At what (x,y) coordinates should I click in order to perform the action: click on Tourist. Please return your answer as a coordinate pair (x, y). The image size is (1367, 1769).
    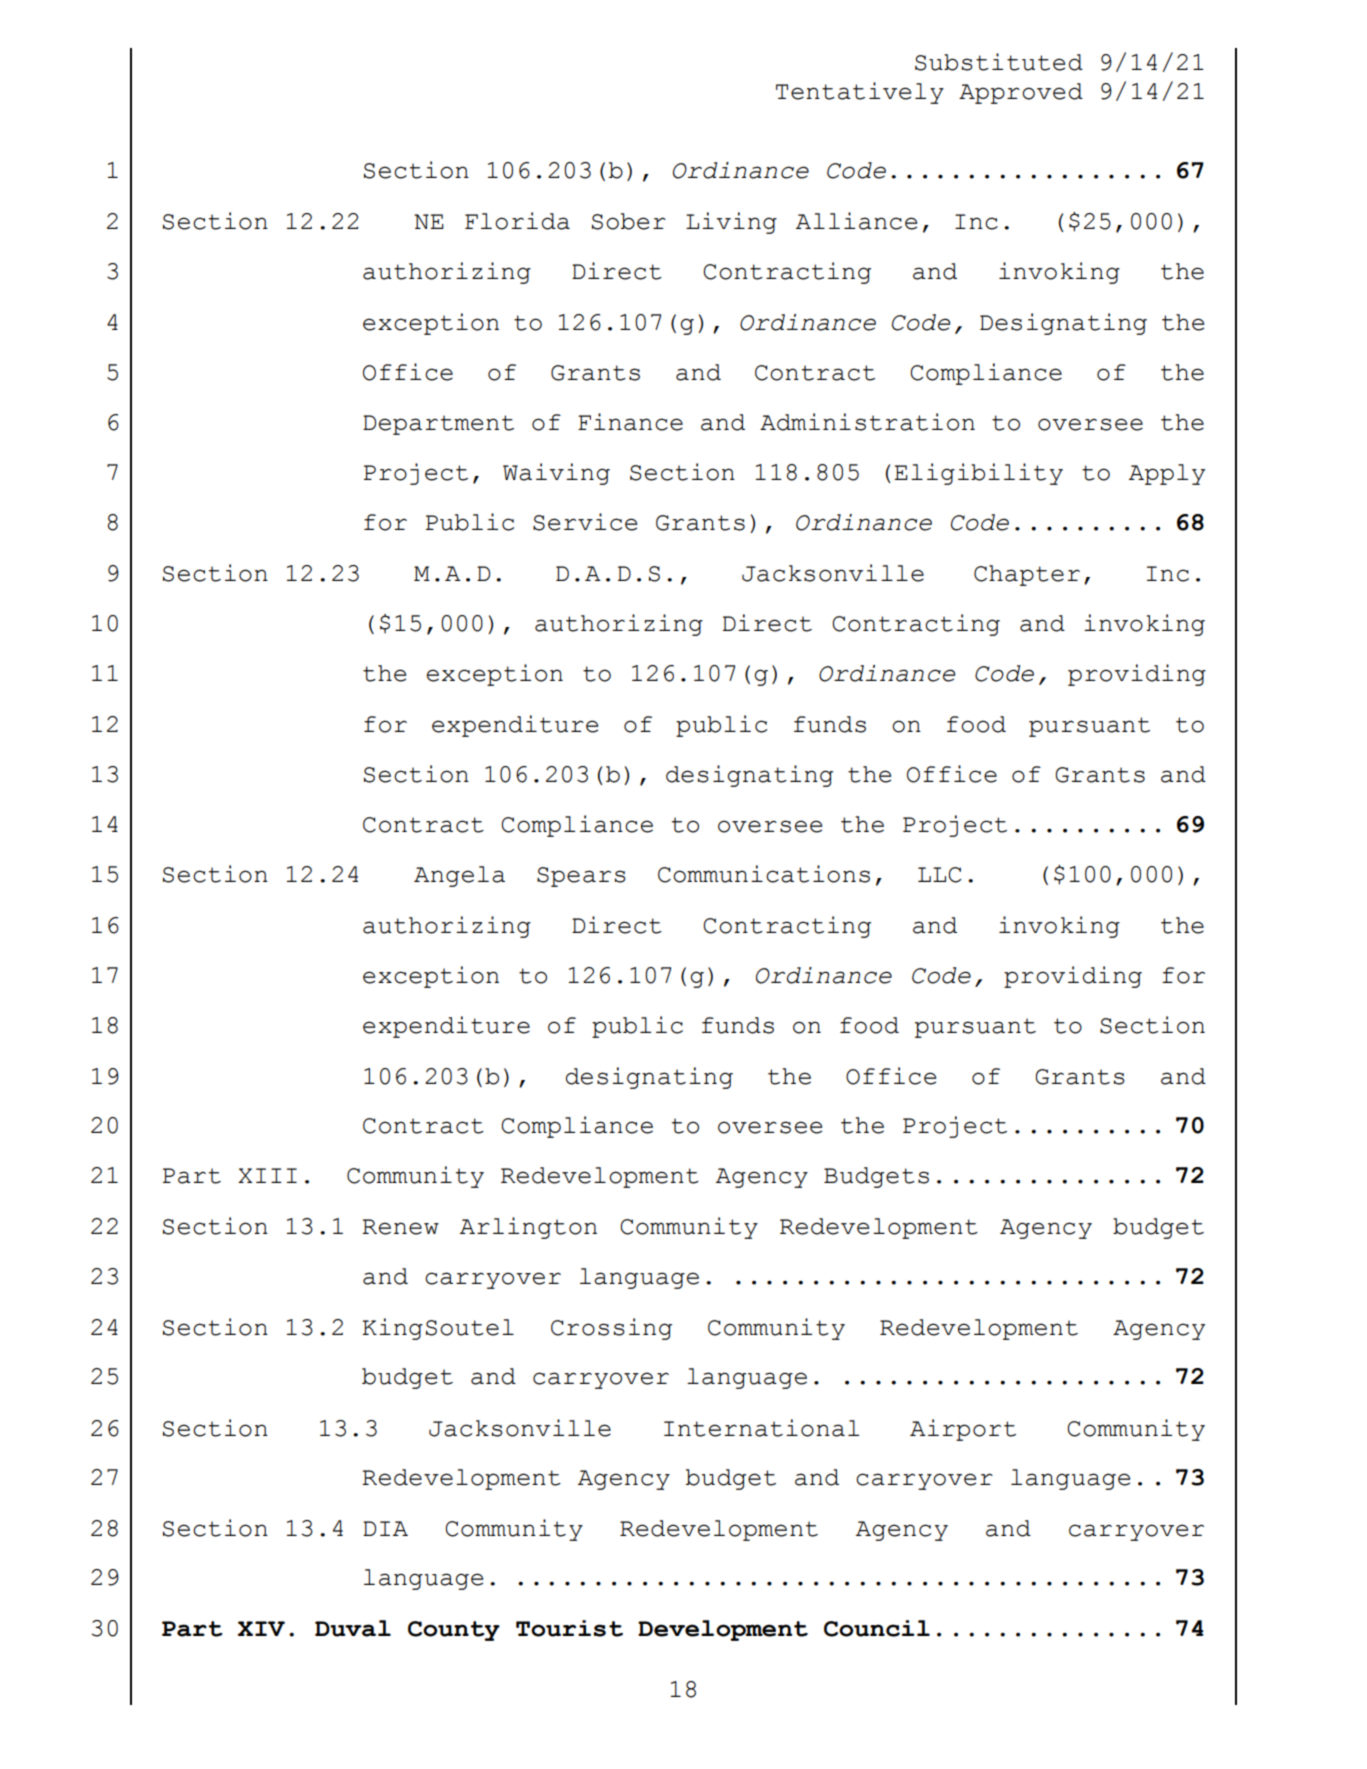
    Looking at the image, I should click on (569, 1628).
